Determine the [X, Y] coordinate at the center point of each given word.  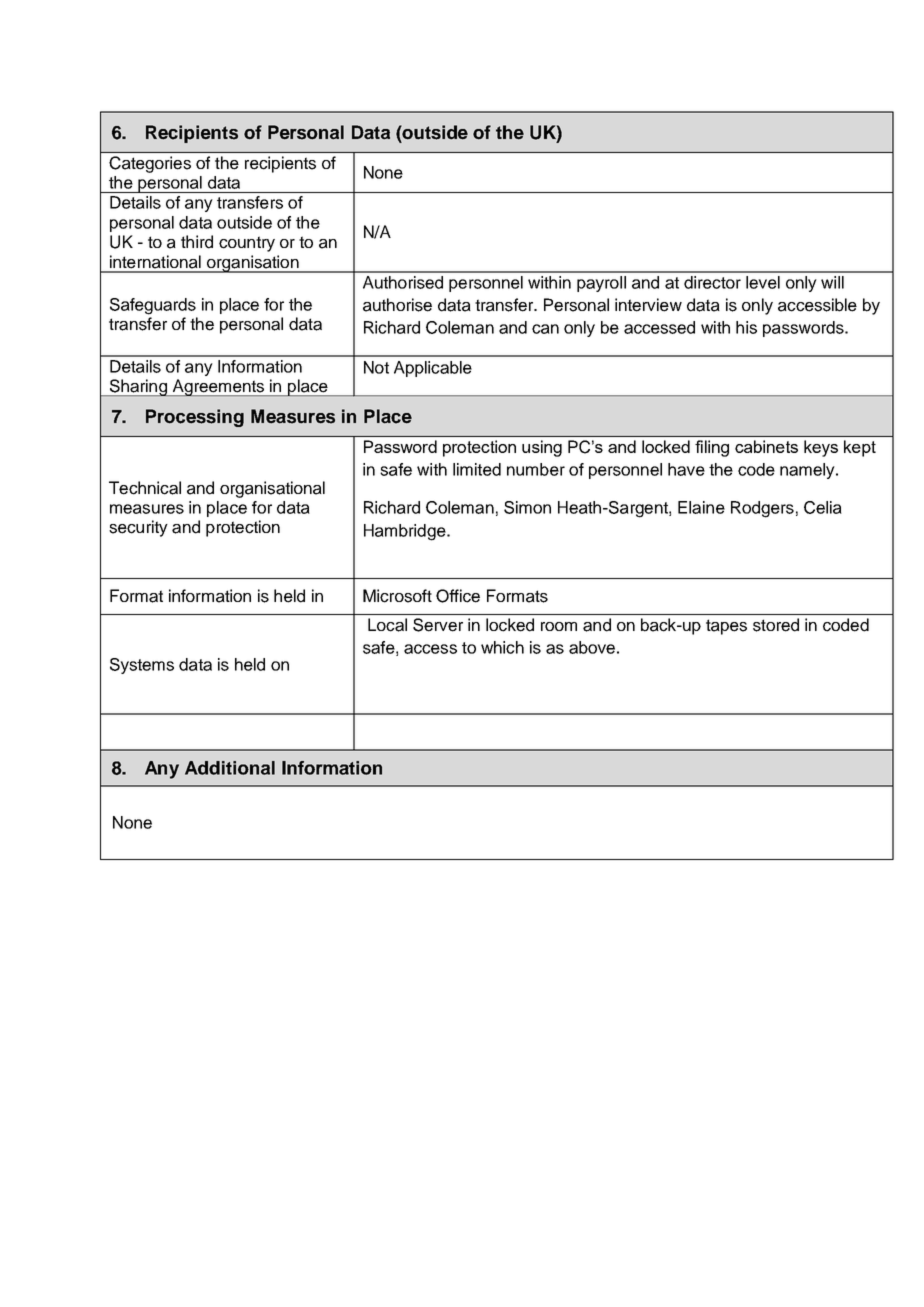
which [502, 647]
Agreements [218, 387]
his [746, 327]
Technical [145, 488]
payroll [601, 284]
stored [776, 625]
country [247, 244]
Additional [230, 768]
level [763, 282]
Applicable [433, 369]
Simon [527, 507]
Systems [142, 666]
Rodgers [762, 509]
